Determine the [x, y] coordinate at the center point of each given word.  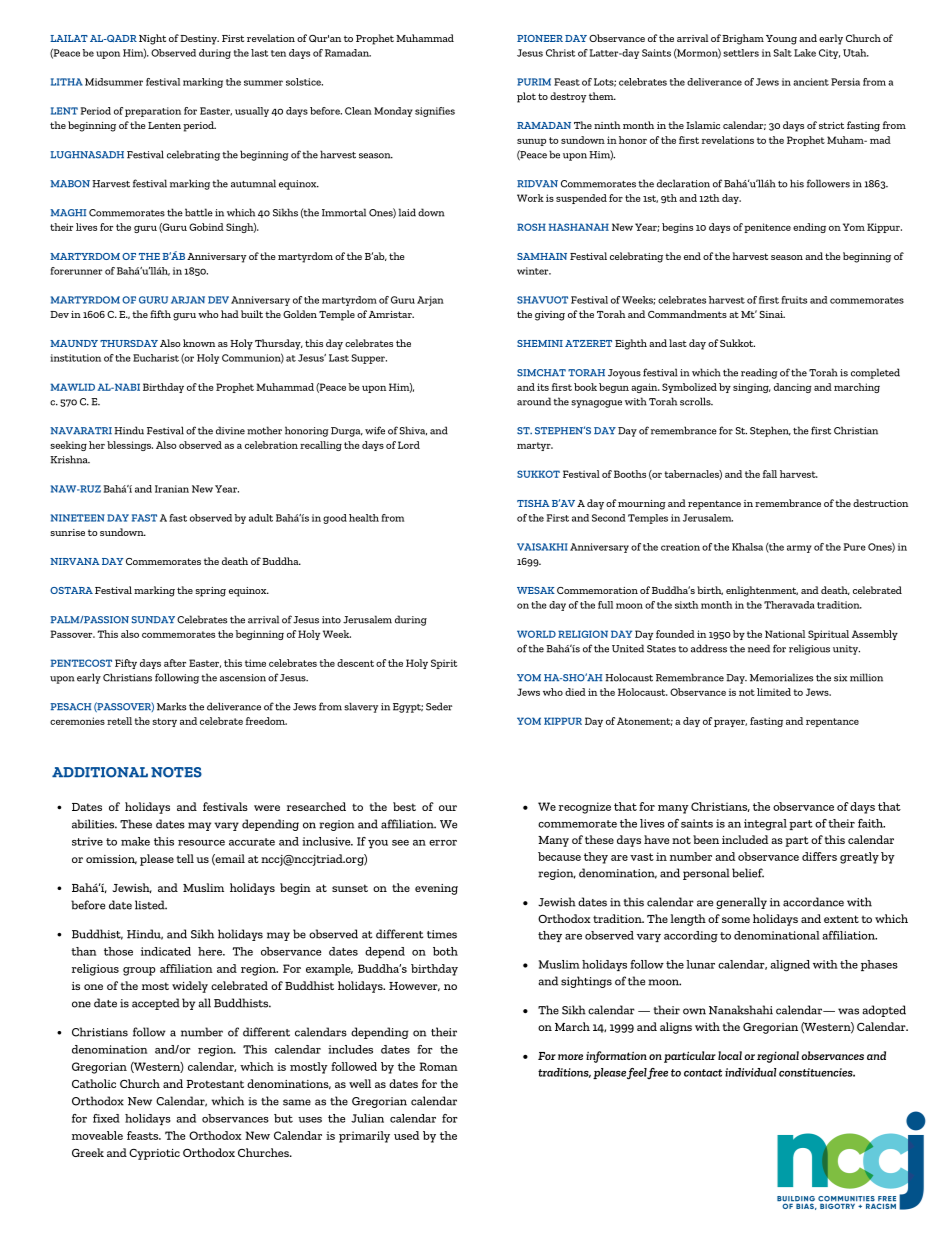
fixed [106, 1118]
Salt [782, 53]
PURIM [534, 82]
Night [152, 39]
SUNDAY [153, 620]
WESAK [536, 590]
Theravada [789, 605]
